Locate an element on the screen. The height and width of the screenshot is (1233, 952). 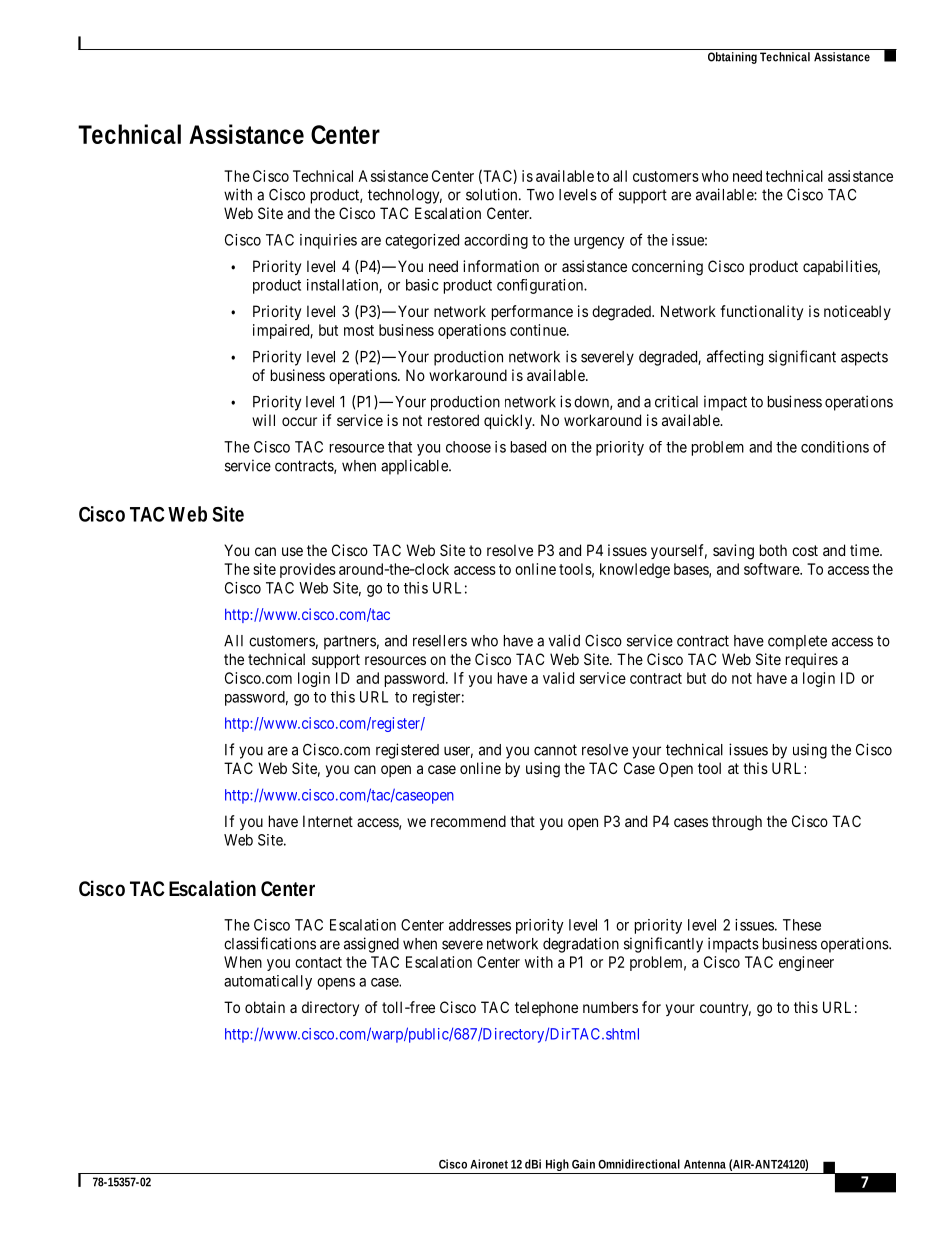
Antenna is located at coordinates (705, 1164).
